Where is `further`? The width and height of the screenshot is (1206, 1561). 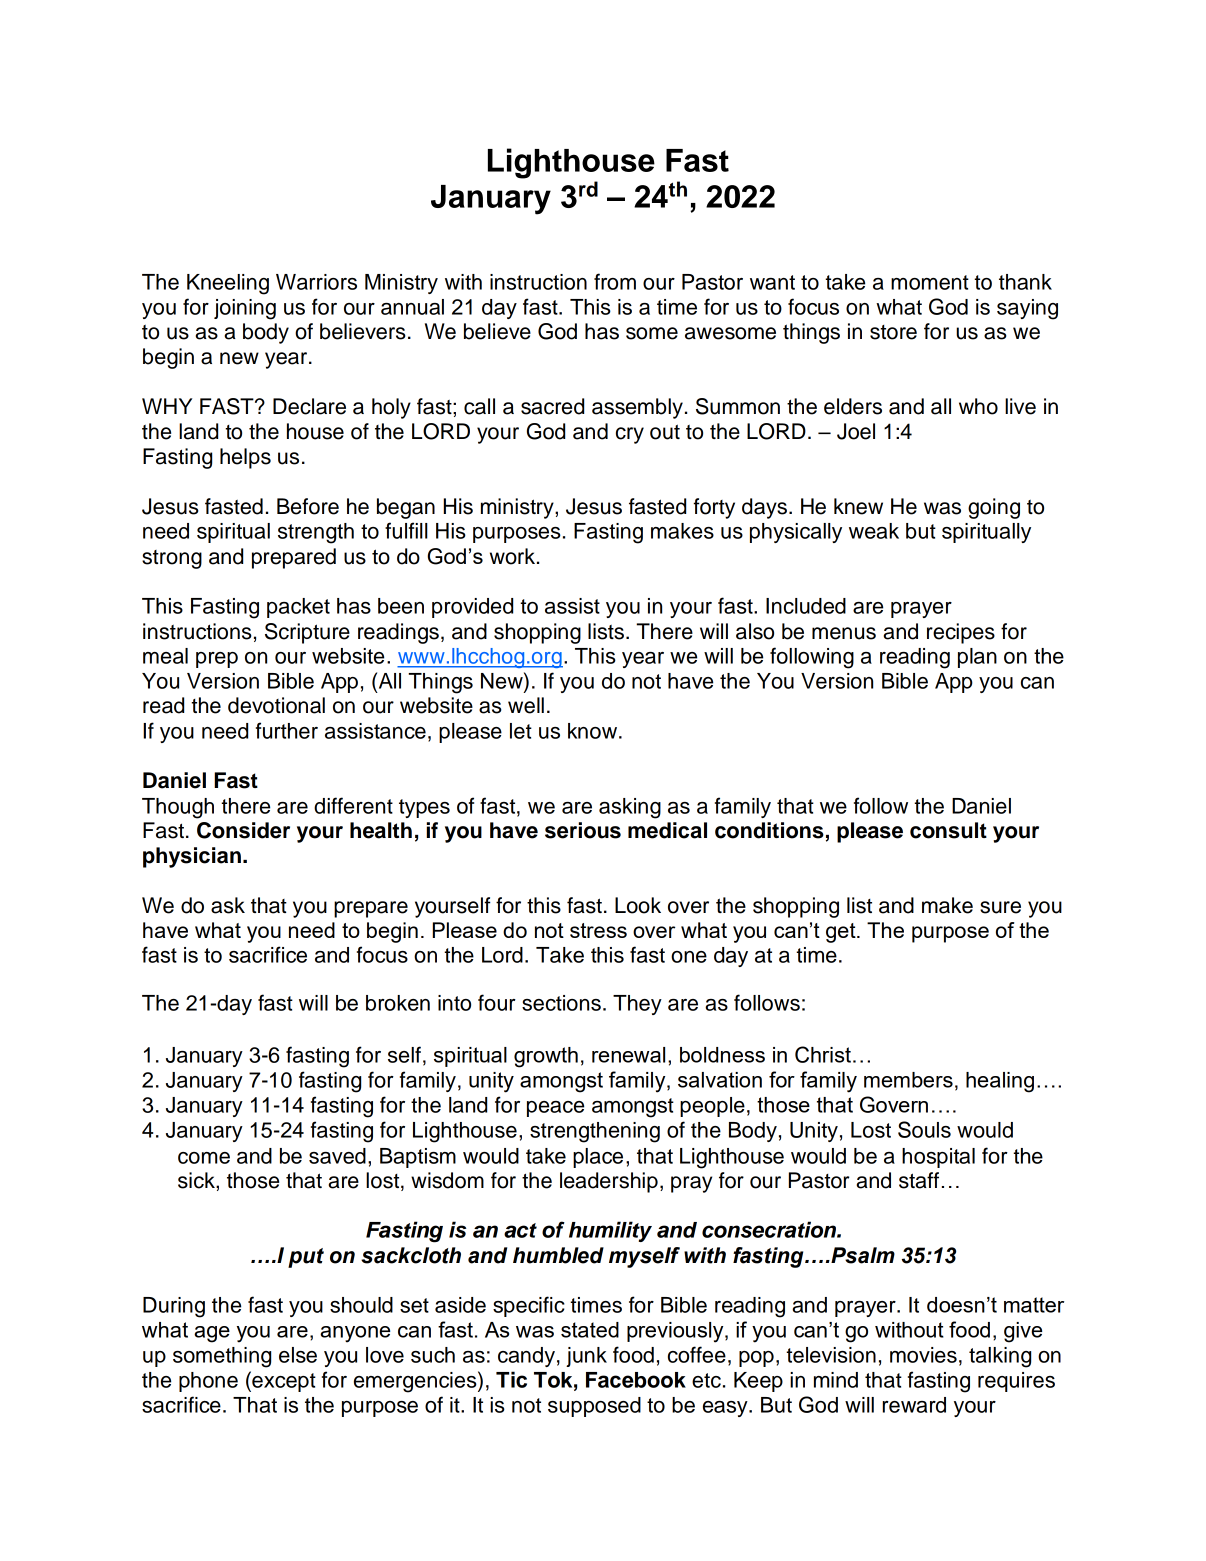
further is located at coordinates (287, 730).
